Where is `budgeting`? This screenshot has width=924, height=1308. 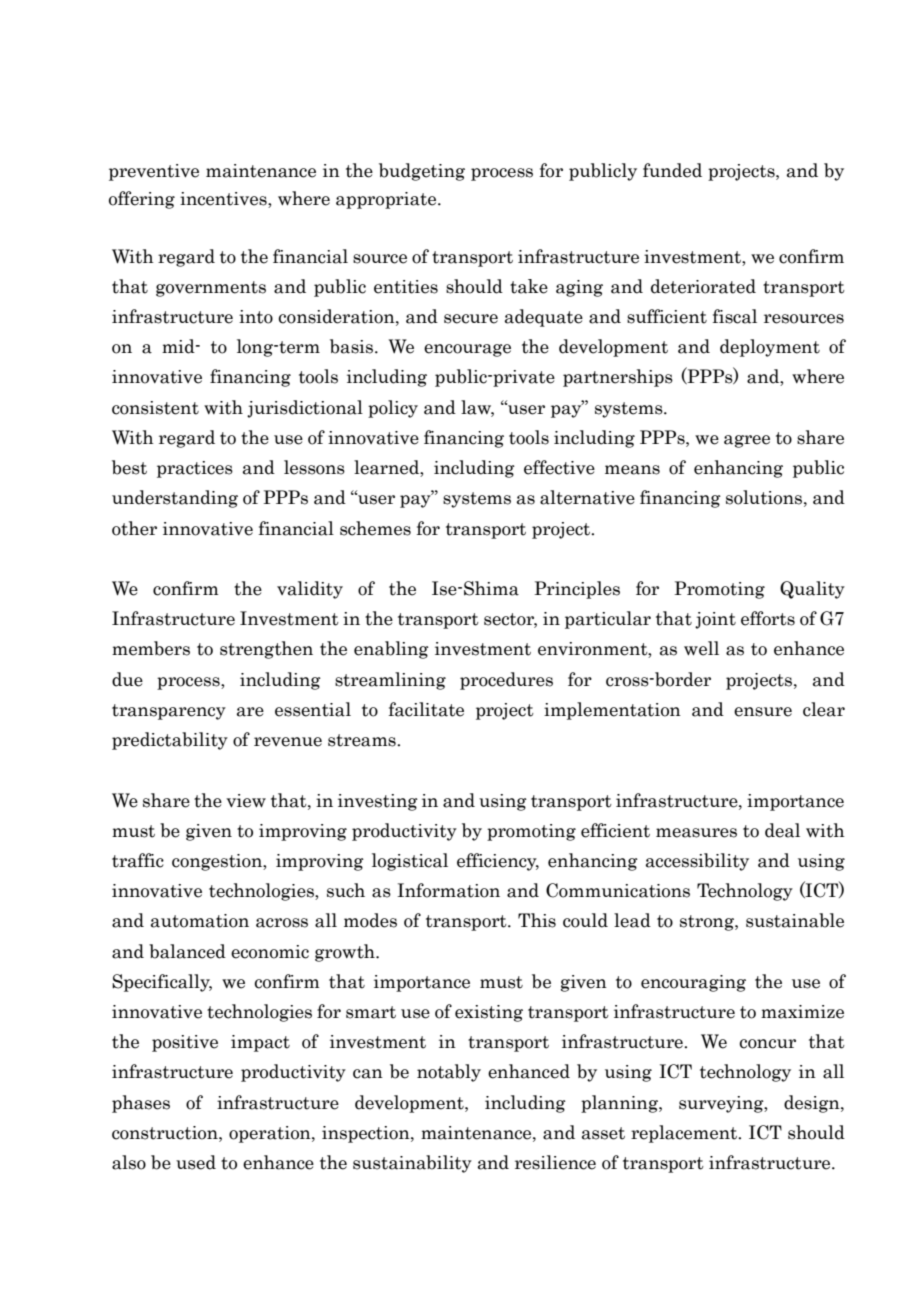
budgeting is located at coordinates (422, 172).
